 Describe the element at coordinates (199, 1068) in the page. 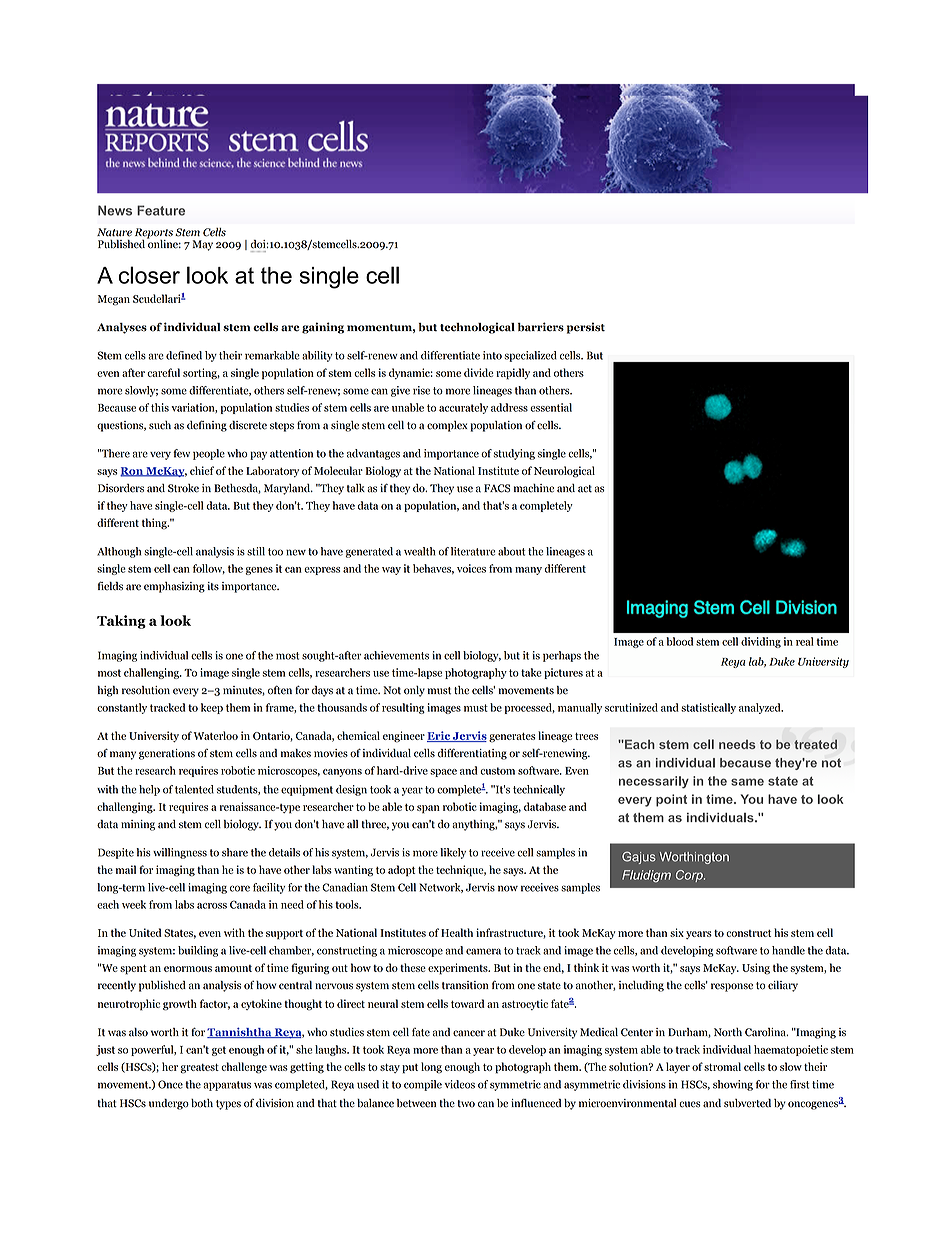

I see `greatest` at that location.
